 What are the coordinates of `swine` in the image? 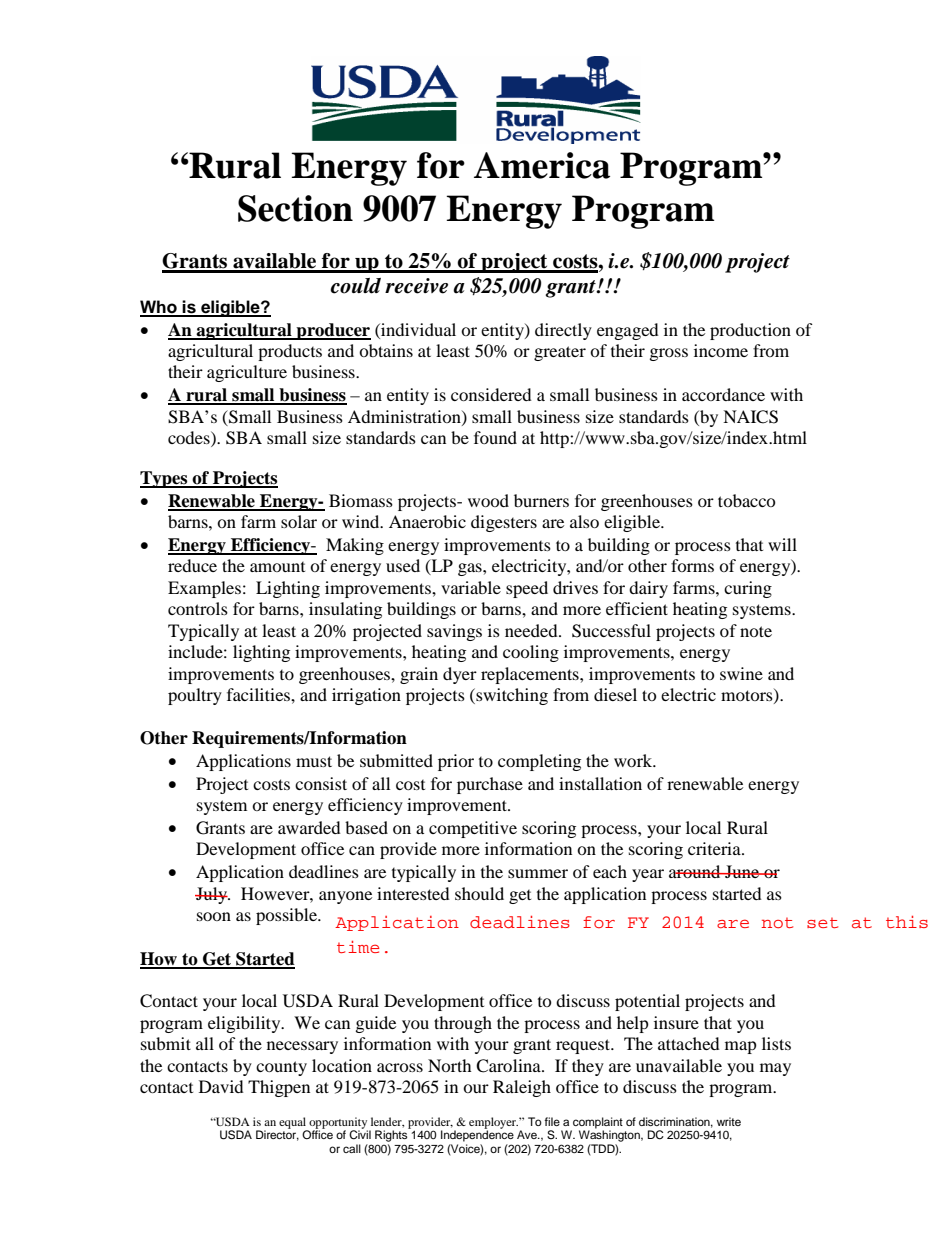 It's located at (741, 673).
